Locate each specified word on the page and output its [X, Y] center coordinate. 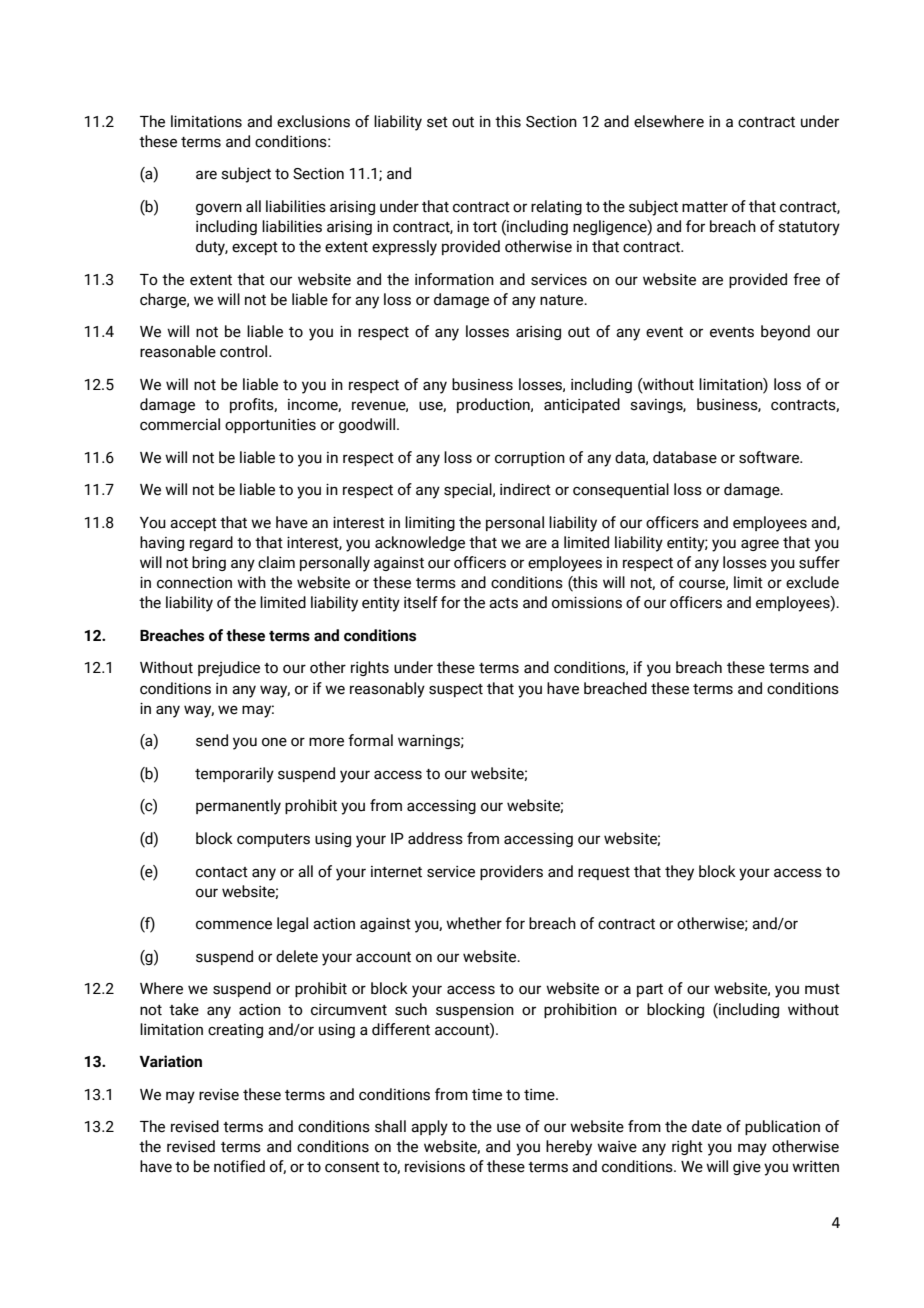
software [770, 457]
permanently [238, 807]
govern [219, 209]
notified [239, 1166]
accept [193, 524]
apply [429, 1128]
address [435, 838]
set [437, 122]
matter [705, 207]
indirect [525, 489]
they [679, 873]
